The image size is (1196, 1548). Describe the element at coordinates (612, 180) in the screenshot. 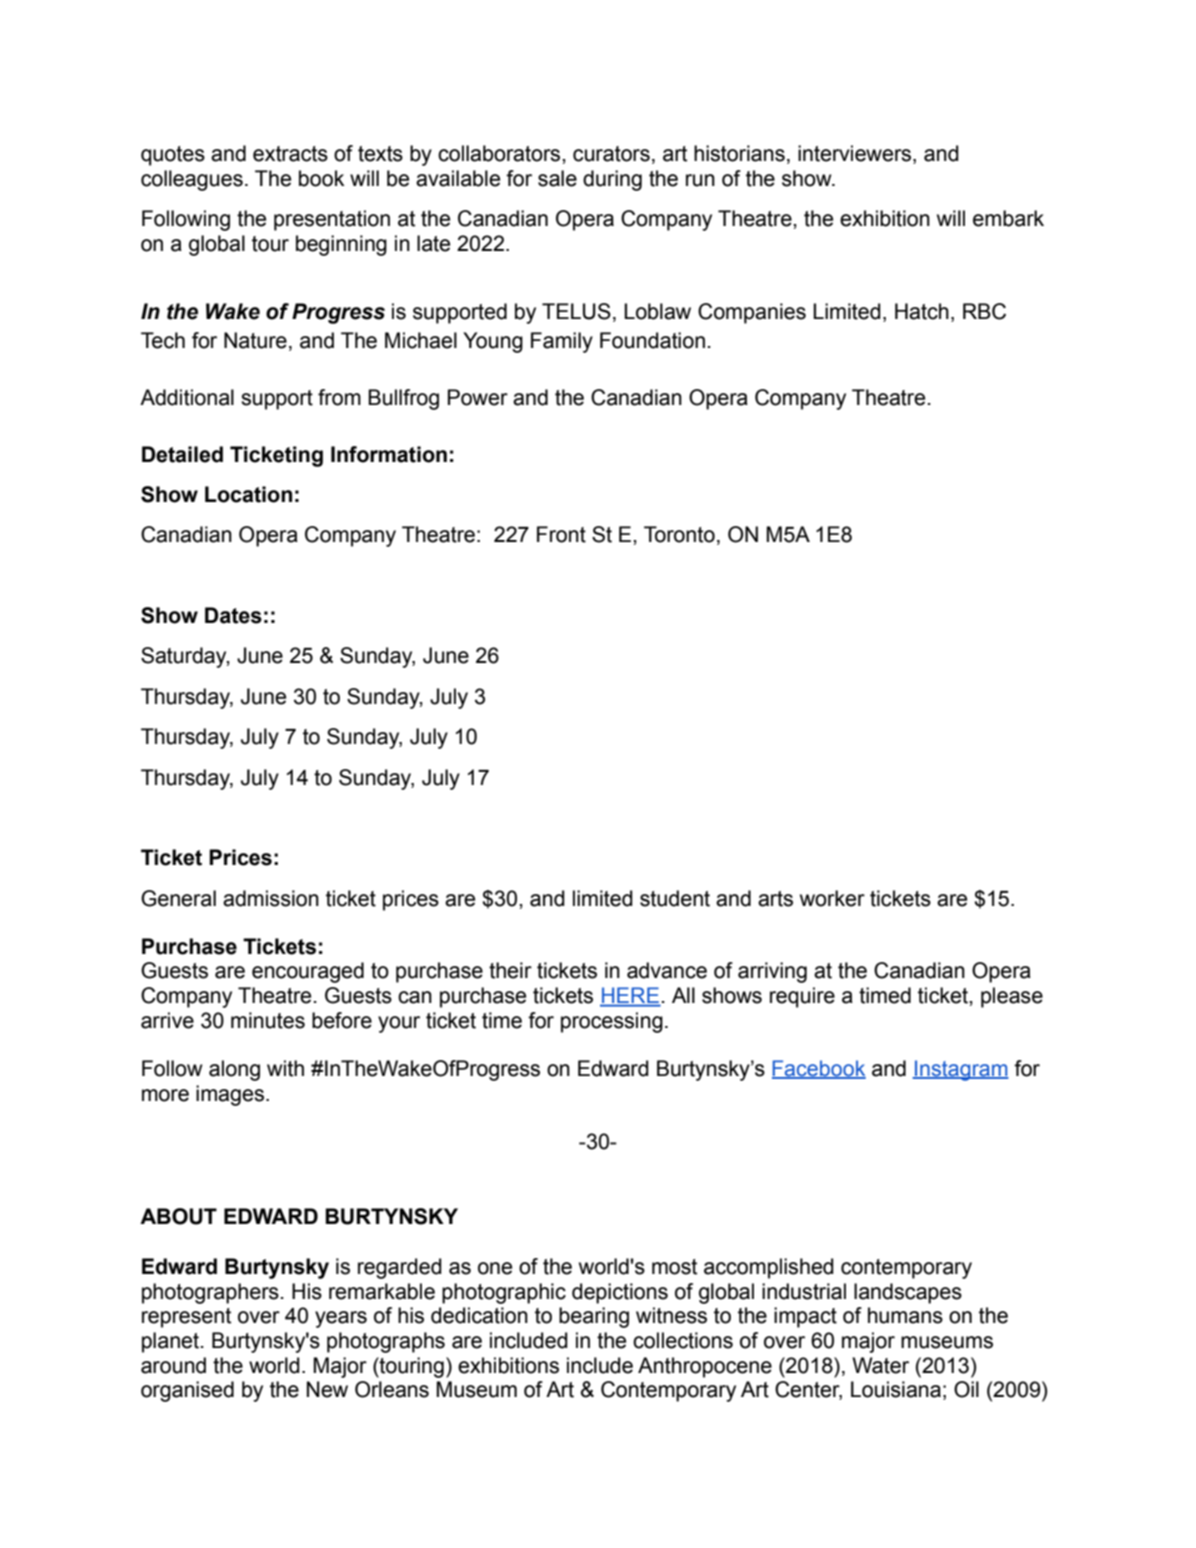

I see `during` at that location.
